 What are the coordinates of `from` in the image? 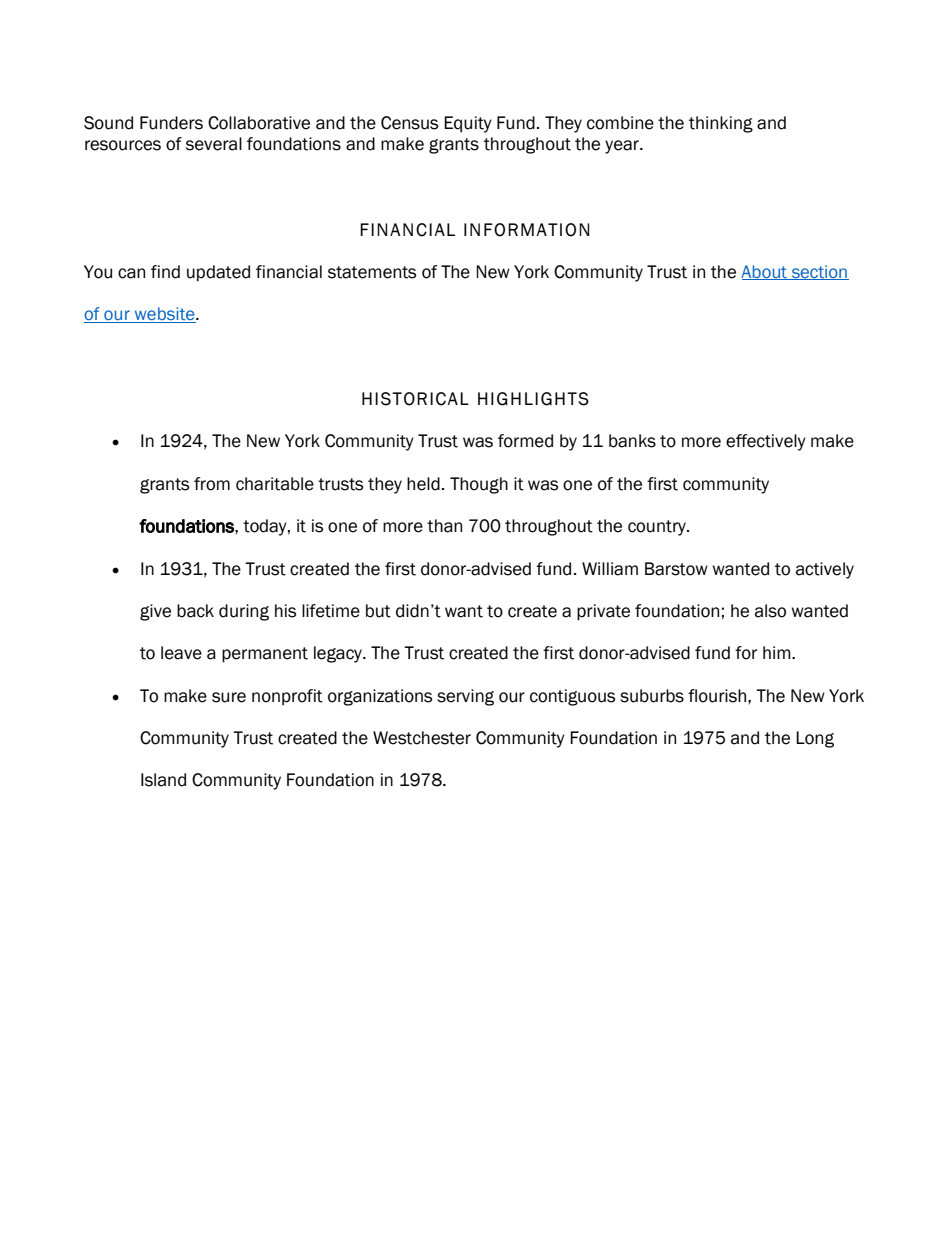 It's located at (212, 484).
